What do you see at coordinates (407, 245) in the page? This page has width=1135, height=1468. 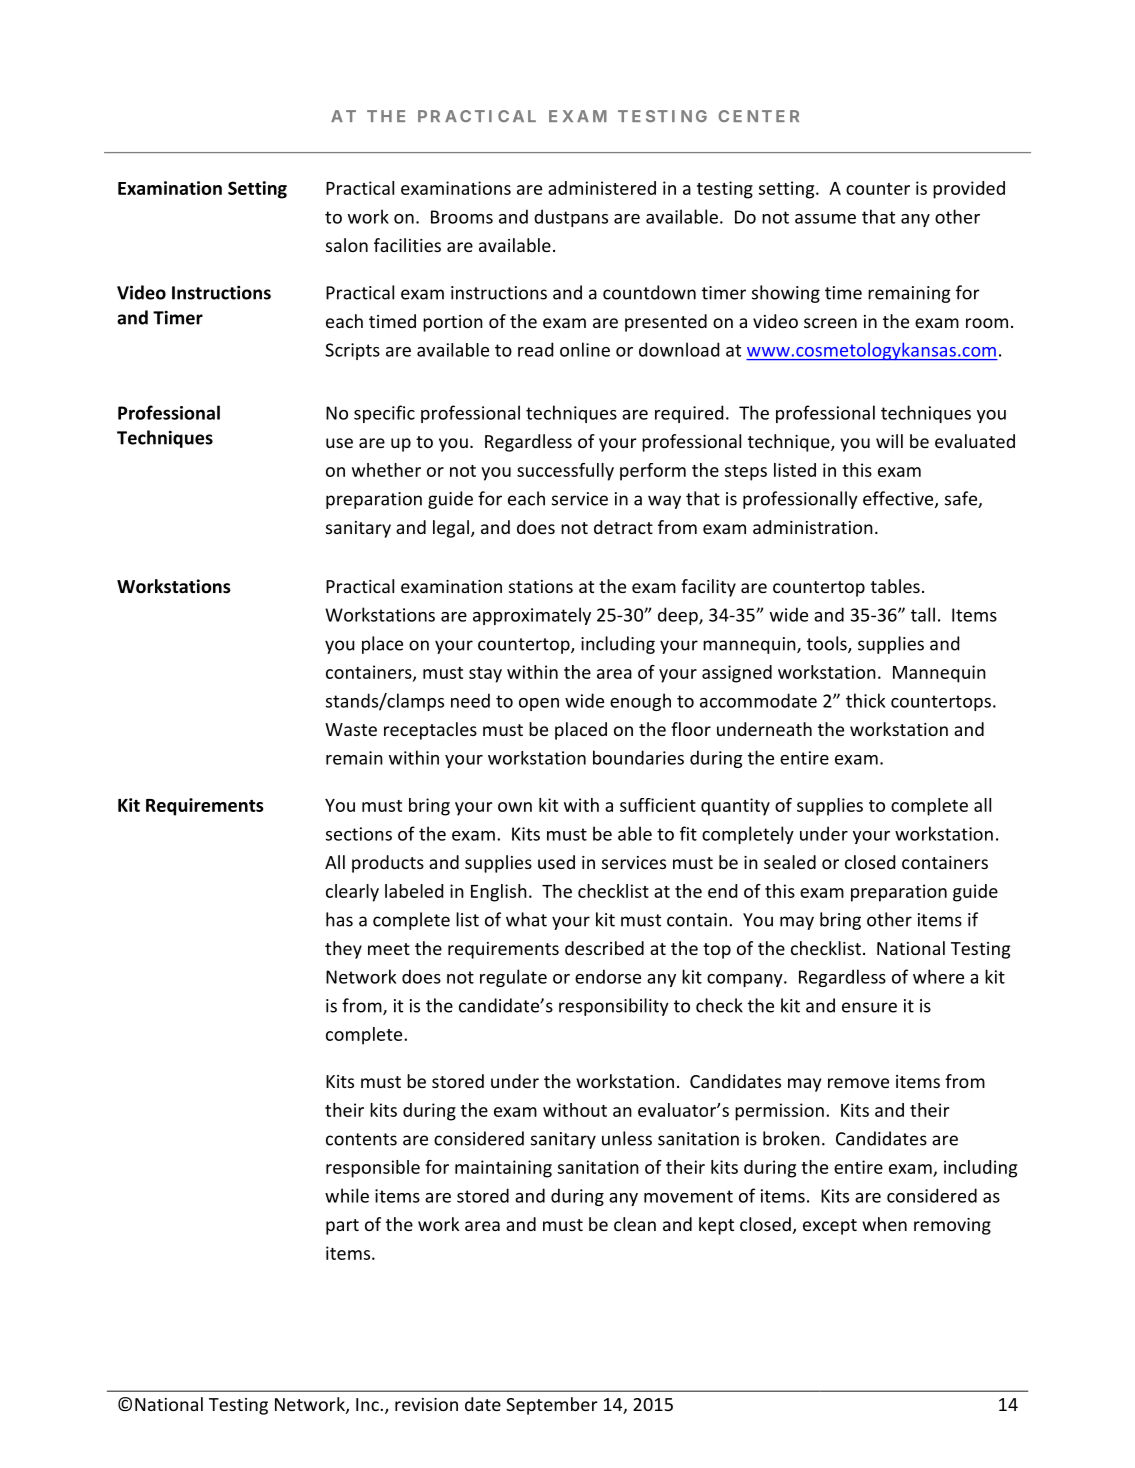 I see `facilities` at bounding box center [407, 245].
